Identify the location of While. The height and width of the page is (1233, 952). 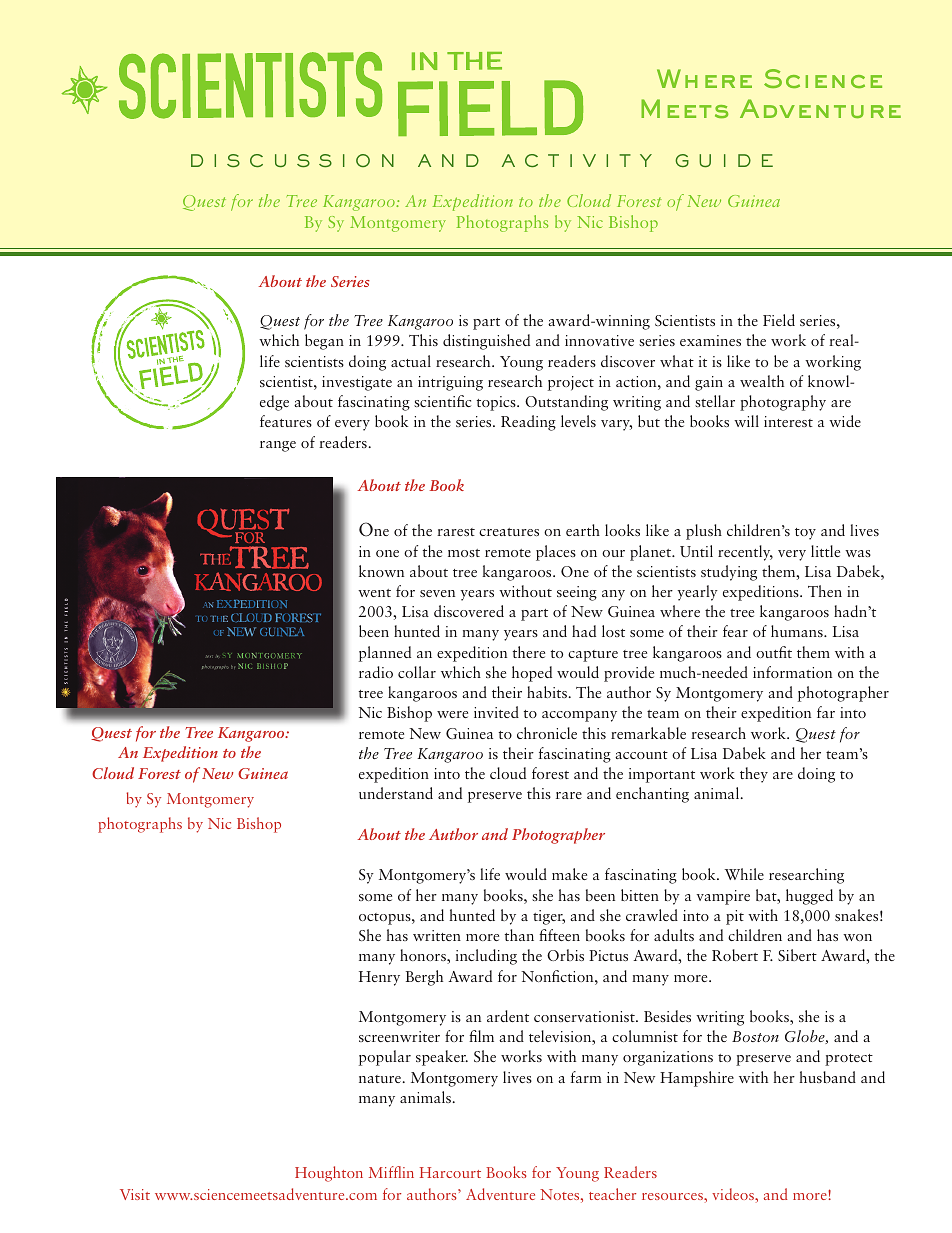
(744, 874).
